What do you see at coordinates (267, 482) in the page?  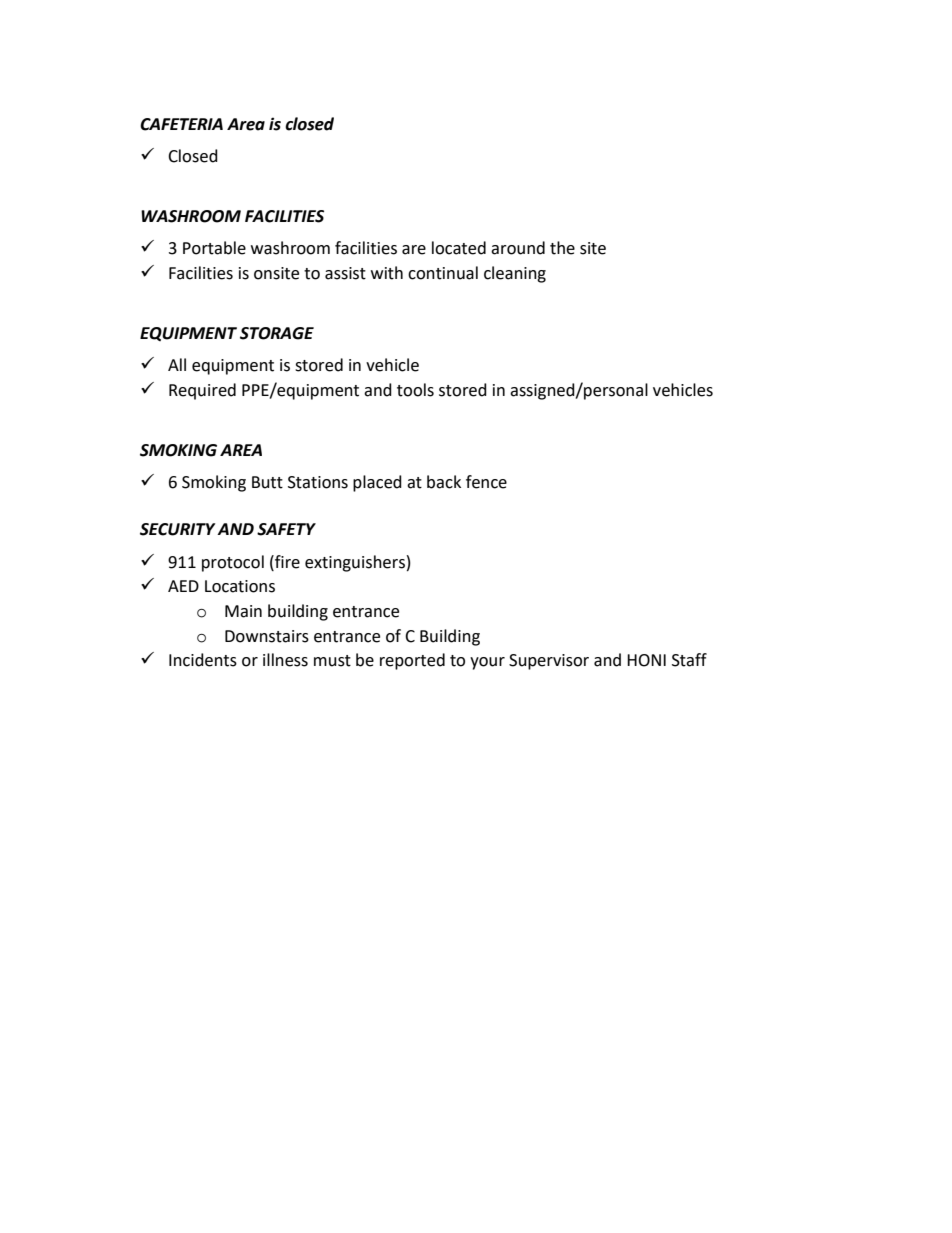 I see `Butt` at bounding box center [267, 482].
